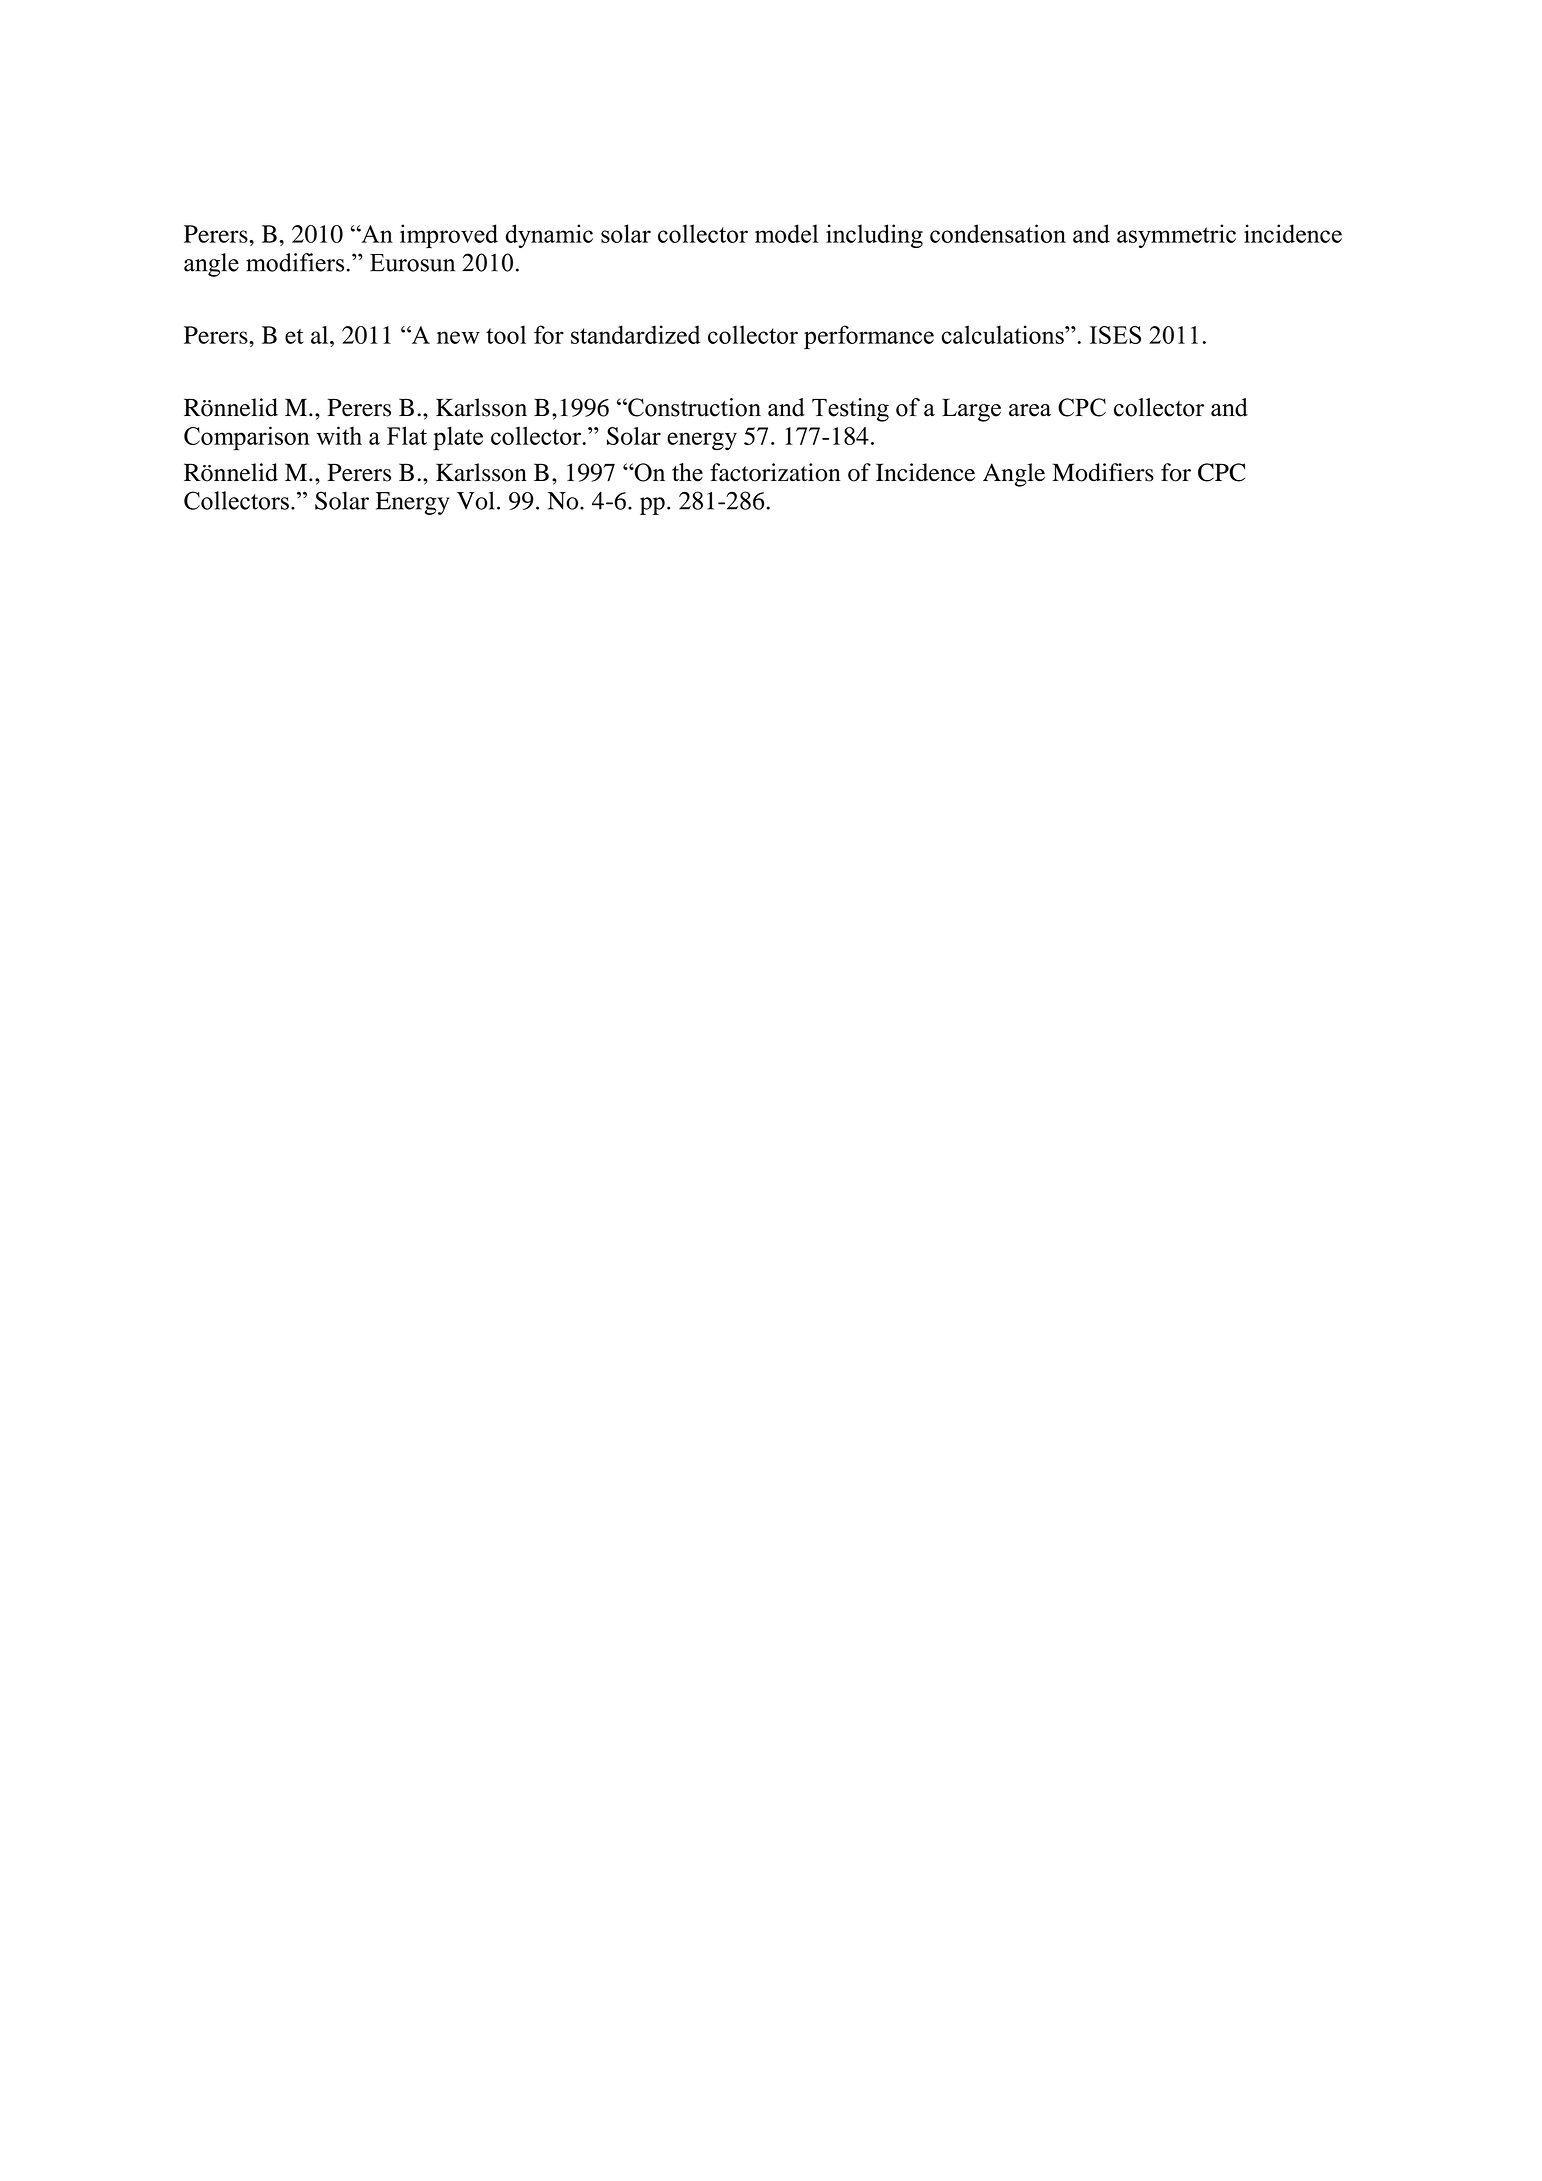 This page has width=1542, height=2181. Describe the element at coordinates (476, 500) in the page. I see `Vol` at that location.
